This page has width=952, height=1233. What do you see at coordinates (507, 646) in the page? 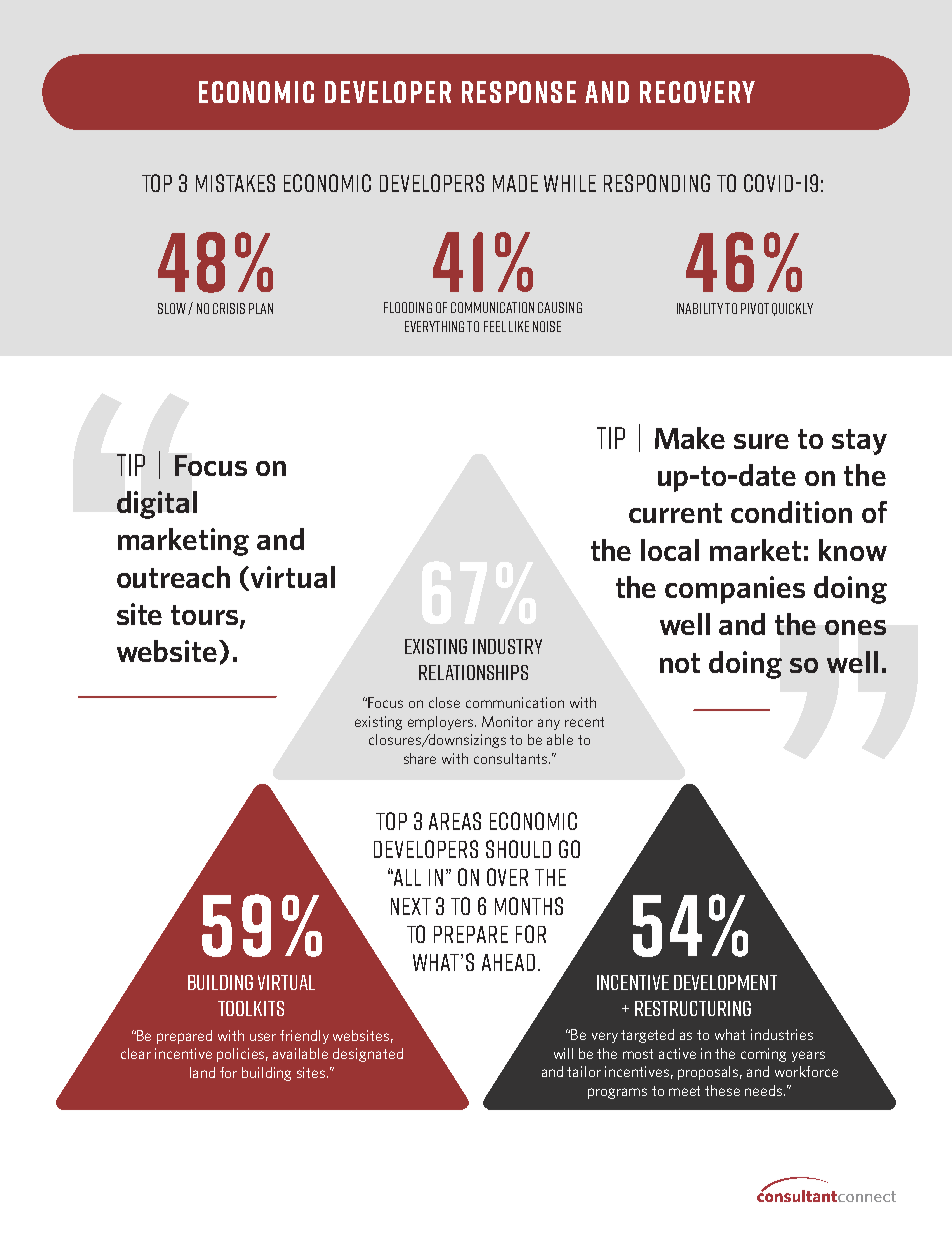
I see `INDUSTRY` at bounding box center [507, 646].
